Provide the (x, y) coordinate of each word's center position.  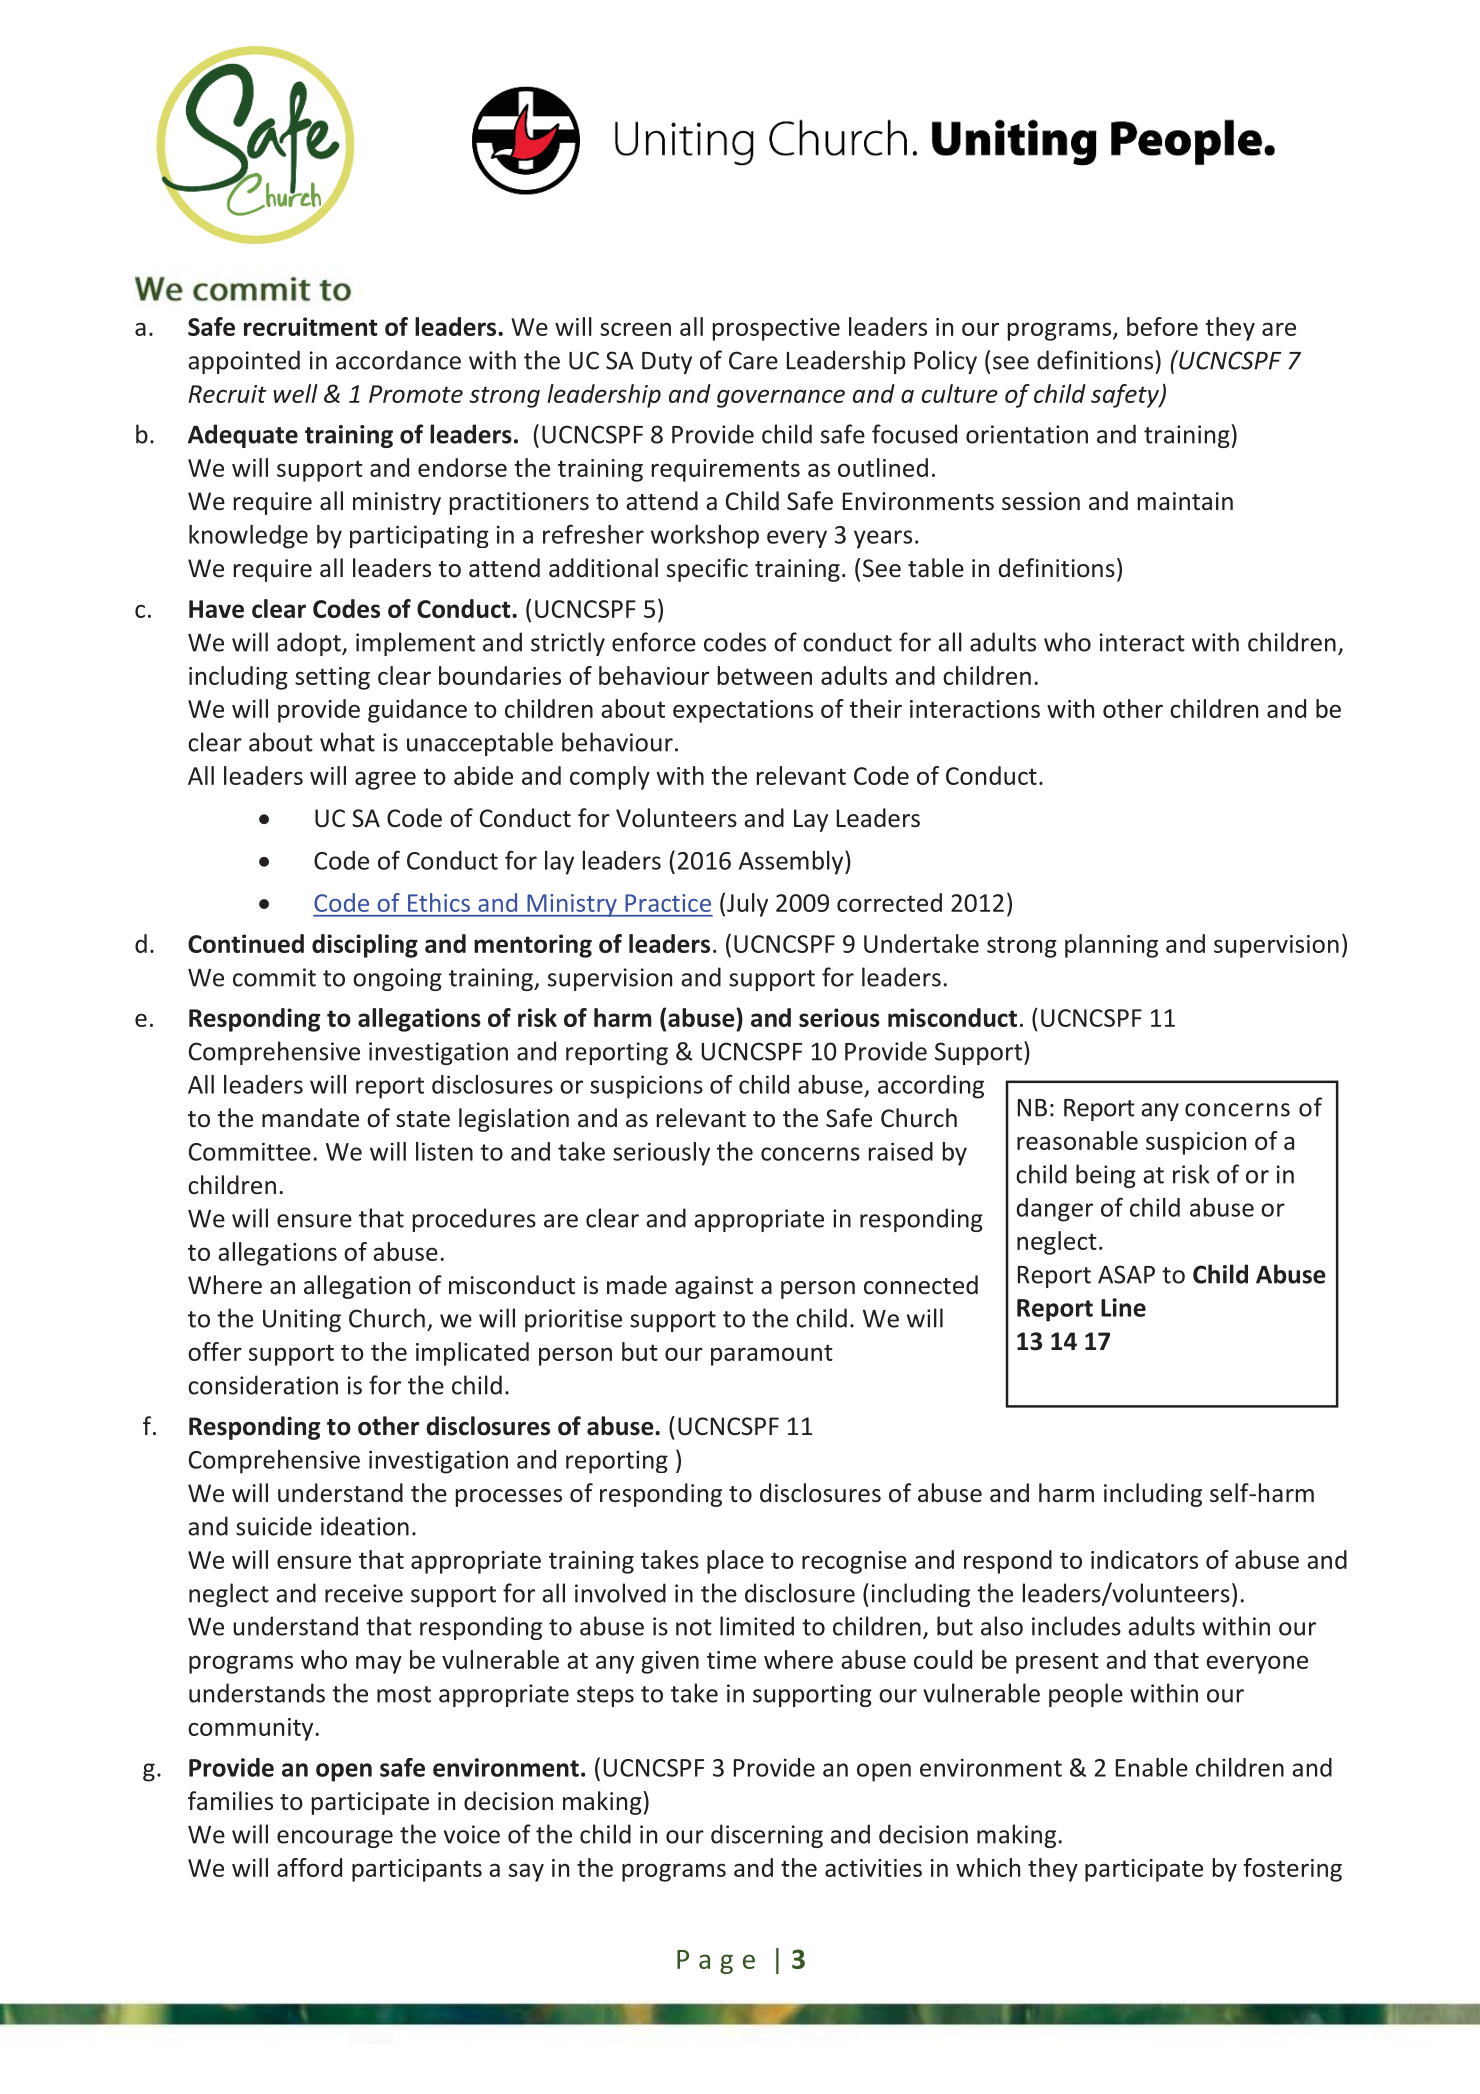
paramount (772, 1355)
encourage (335, 1839)
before (1162, 326)
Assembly (792, 862)
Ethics (439, 902)
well (295, 393)
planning (1111, 946)
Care (753, 360)
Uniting (302, 1320)
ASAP (1126, 1274)
